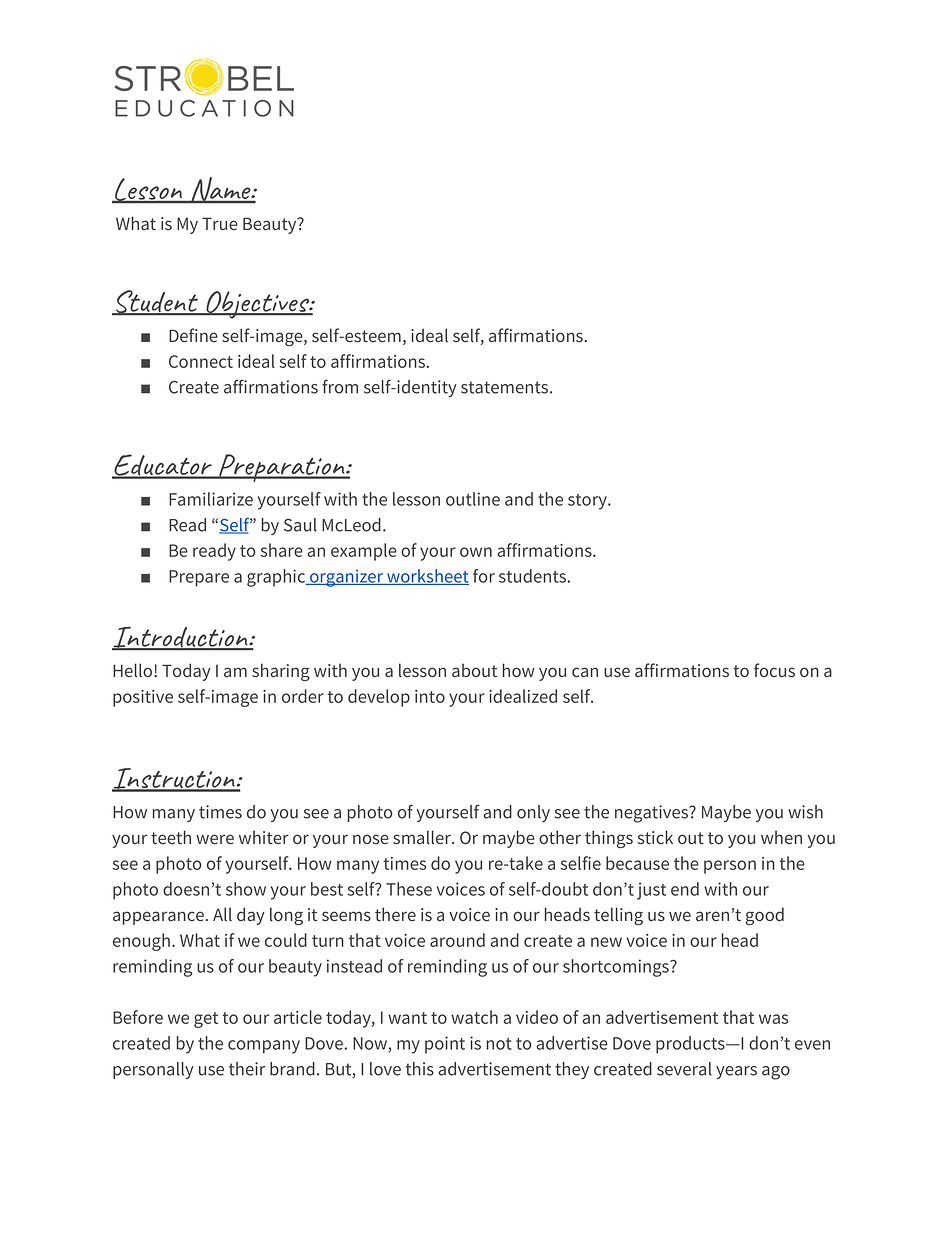 The height and width of the page is (1233, 952). I want to click on wish, so click(805, 812).
